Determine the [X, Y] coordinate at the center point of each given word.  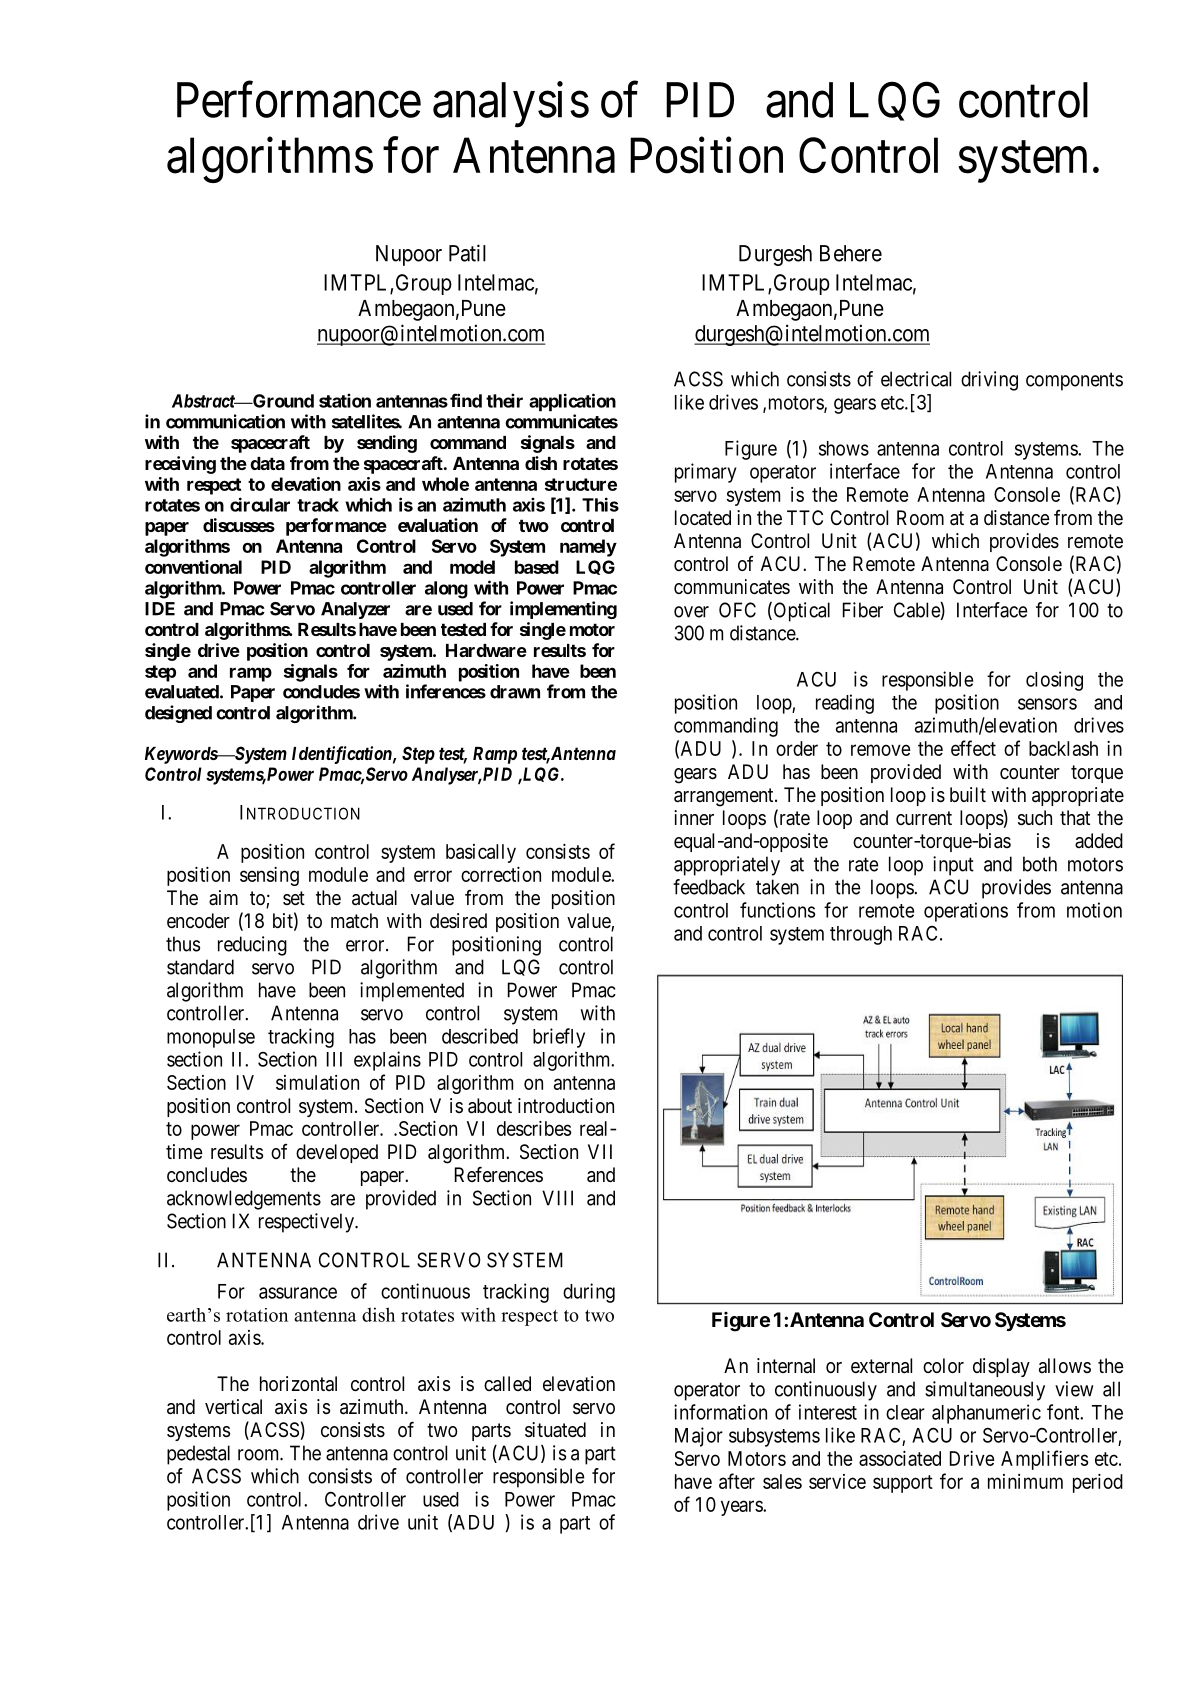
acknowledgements [244, 1200]
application [572, 402]
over [691, 612]
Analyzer [355, 610]
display [1001, 1367]
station [345, 400]
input [953, 866]
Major [699, 1437]
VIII [557, 1198]
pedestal [198, 1455]
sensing [269, 876]
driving [989, 381]
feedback [709, 887]
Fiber [863, 610]
